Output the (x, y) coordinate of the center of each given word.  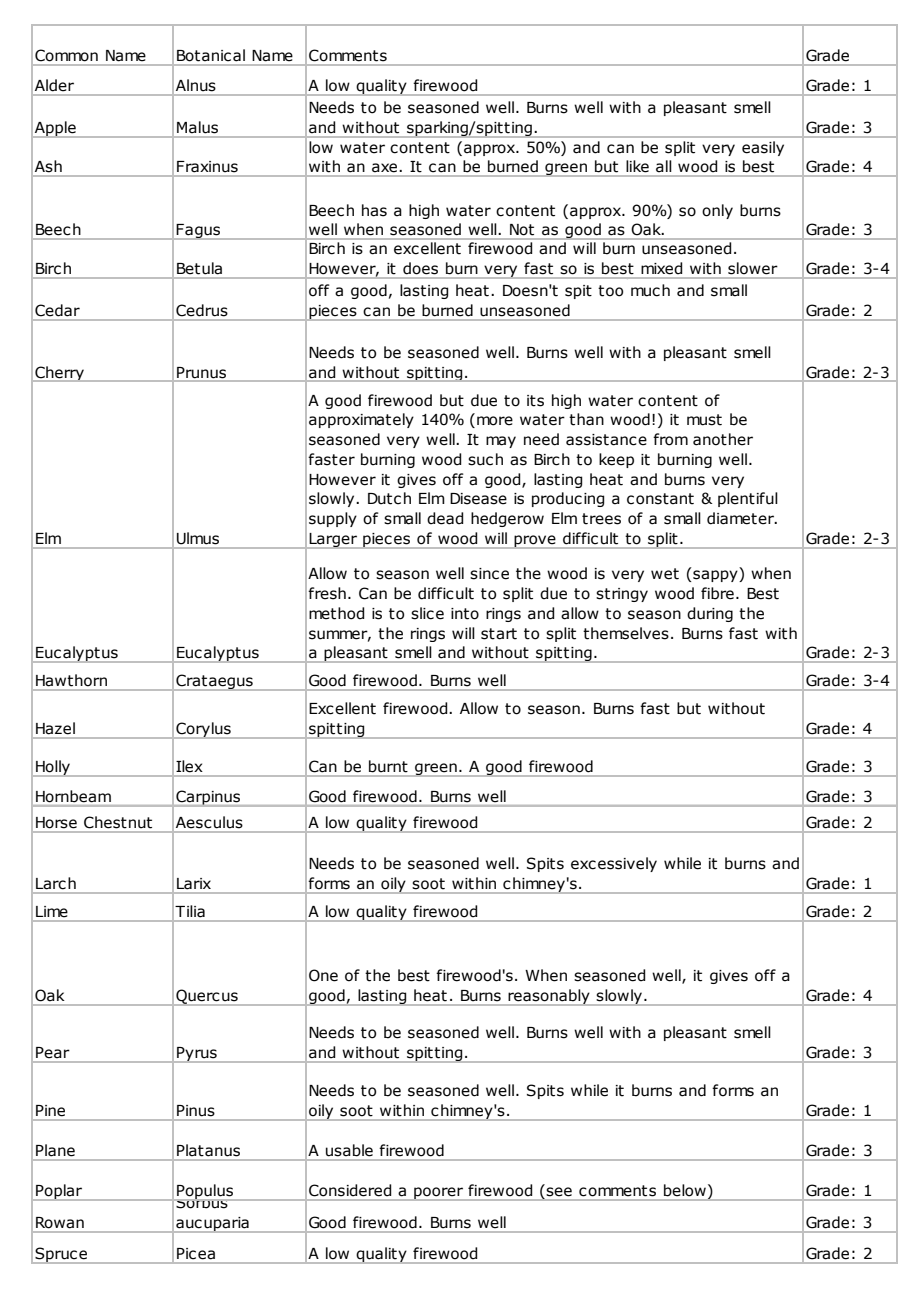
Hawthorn (71, 680)
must (704, 420)
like (637, 166)
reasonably (549, 997)
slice (427, 613)
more (495, 421)
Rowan (60, 1222)
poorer (438, 1194)
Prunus (201, 372)
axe (384, 167)
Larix (194, 883)
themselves (626, 633)
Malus (197, 127)
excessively (614, 864)
